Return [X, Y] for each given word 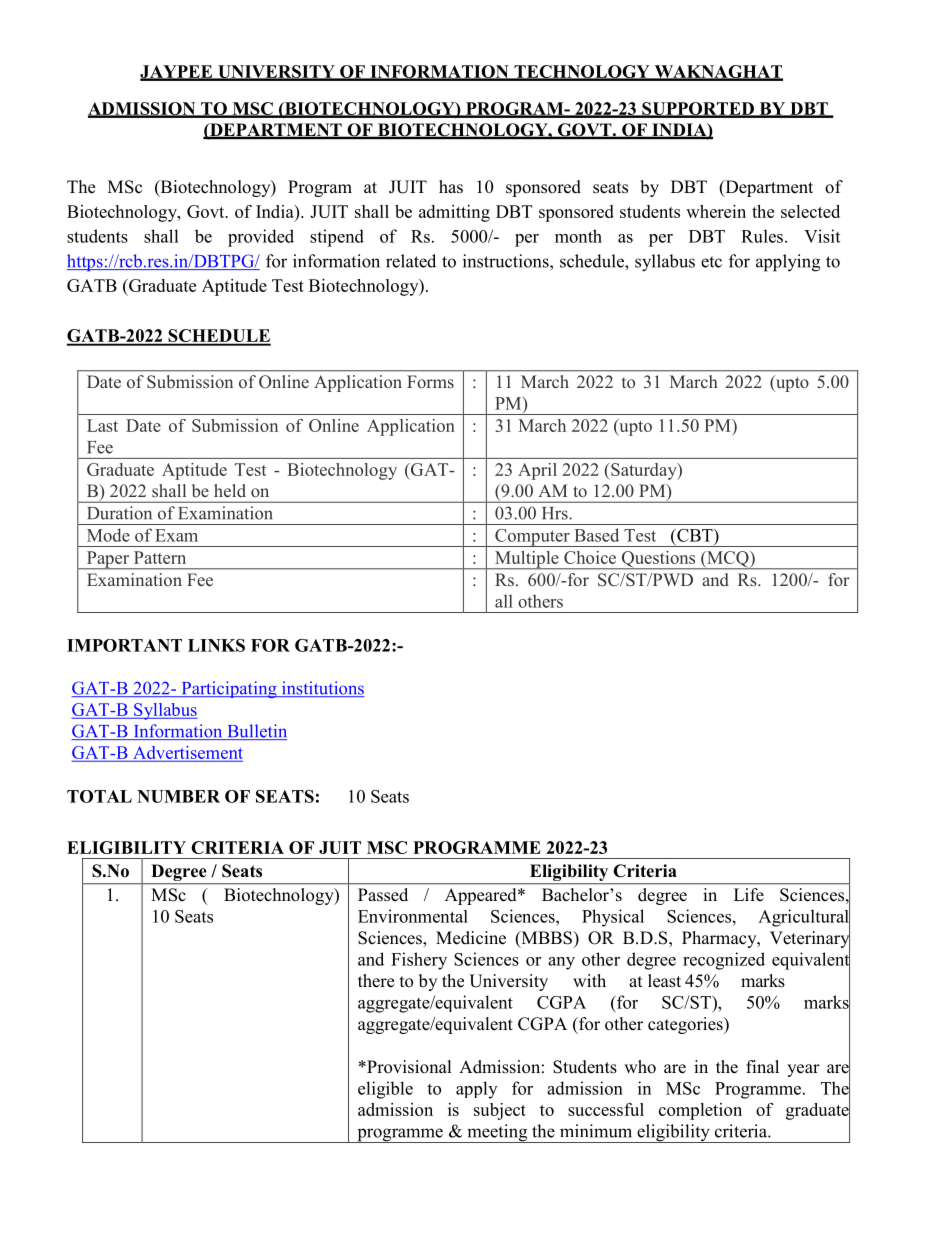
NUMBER [178, 796]
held [230, 490]
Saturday [644, 471]
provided [261, 238]
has [451, 187]
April [537, 471]
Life [749, 895]
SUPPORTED [698, 109]
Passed [383, 895]
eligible [385, 1090]
